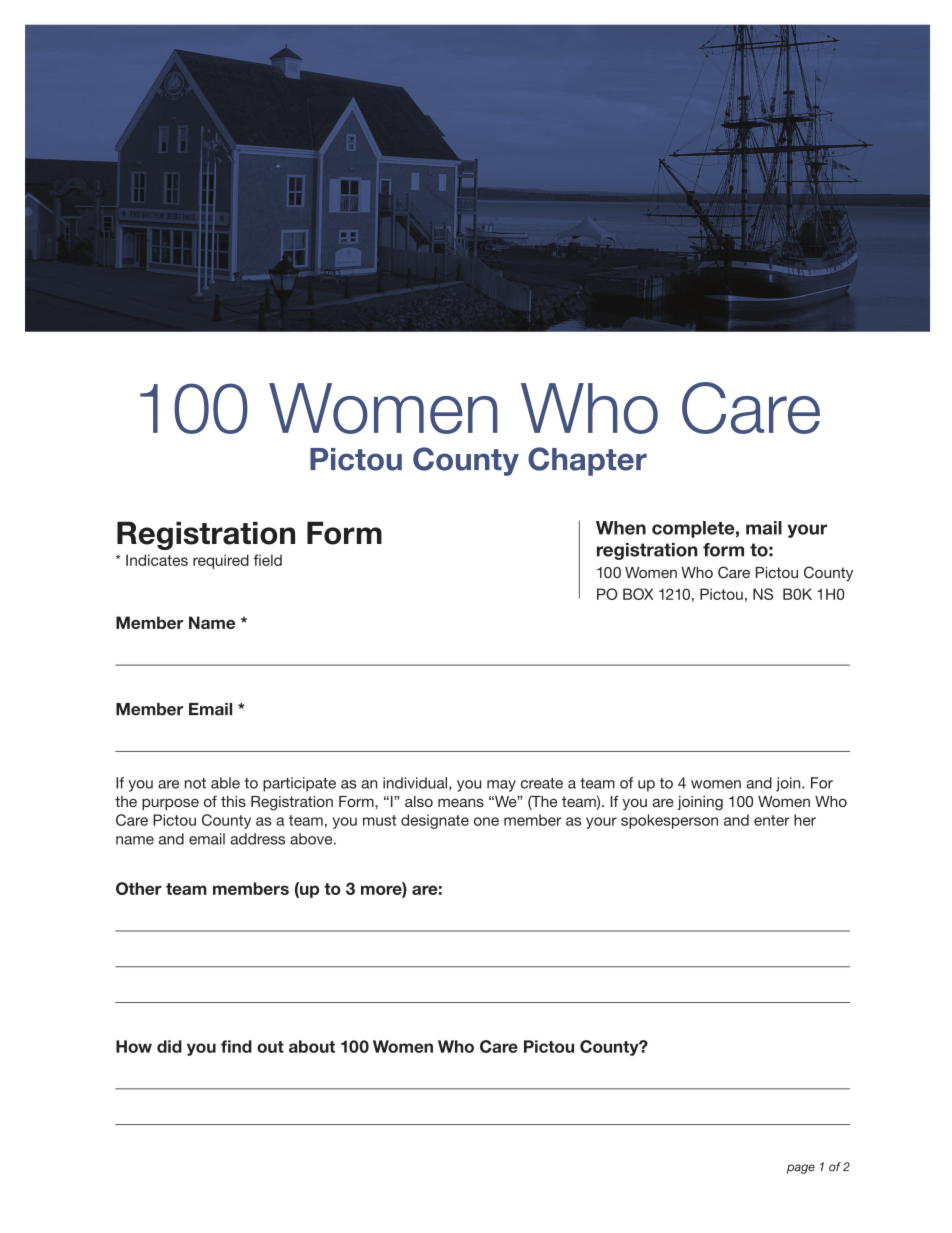  What do you see at coordinates (638, 594) in the screenshot?
I see `BOX` at bounding box center [638, 594].
